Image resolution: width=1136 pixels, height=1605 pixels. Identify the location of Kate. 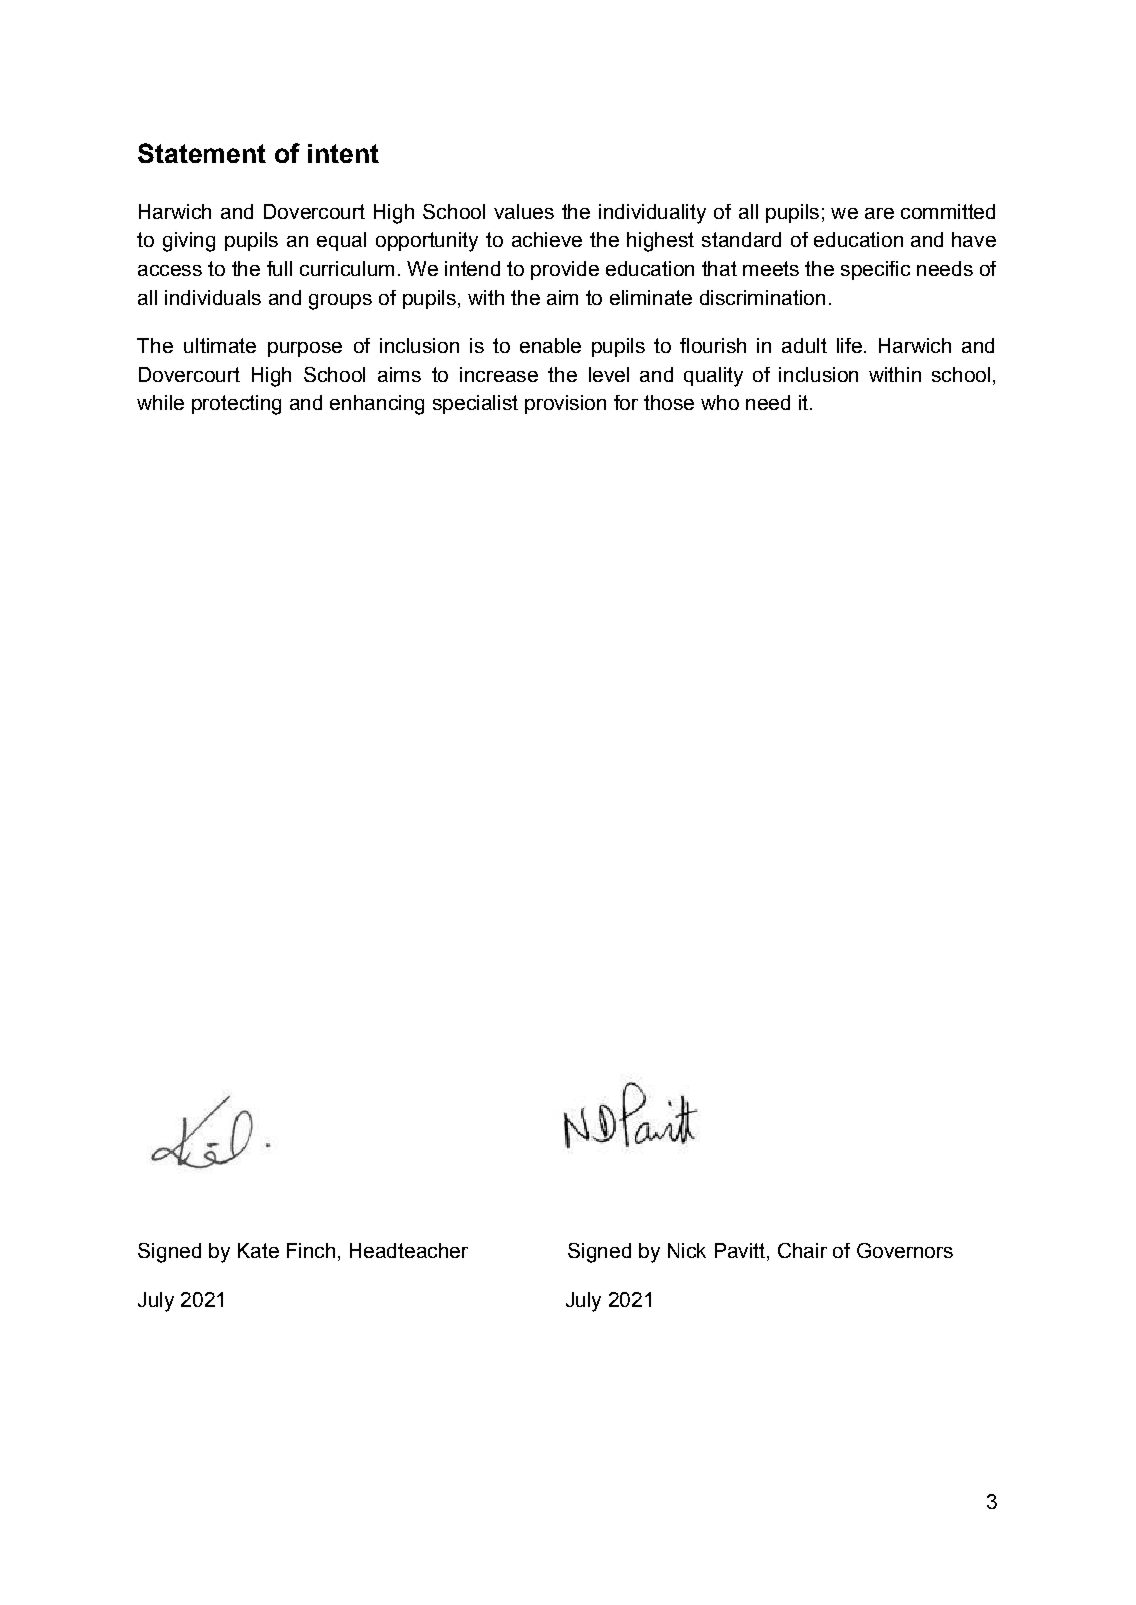
(258, 1250).
